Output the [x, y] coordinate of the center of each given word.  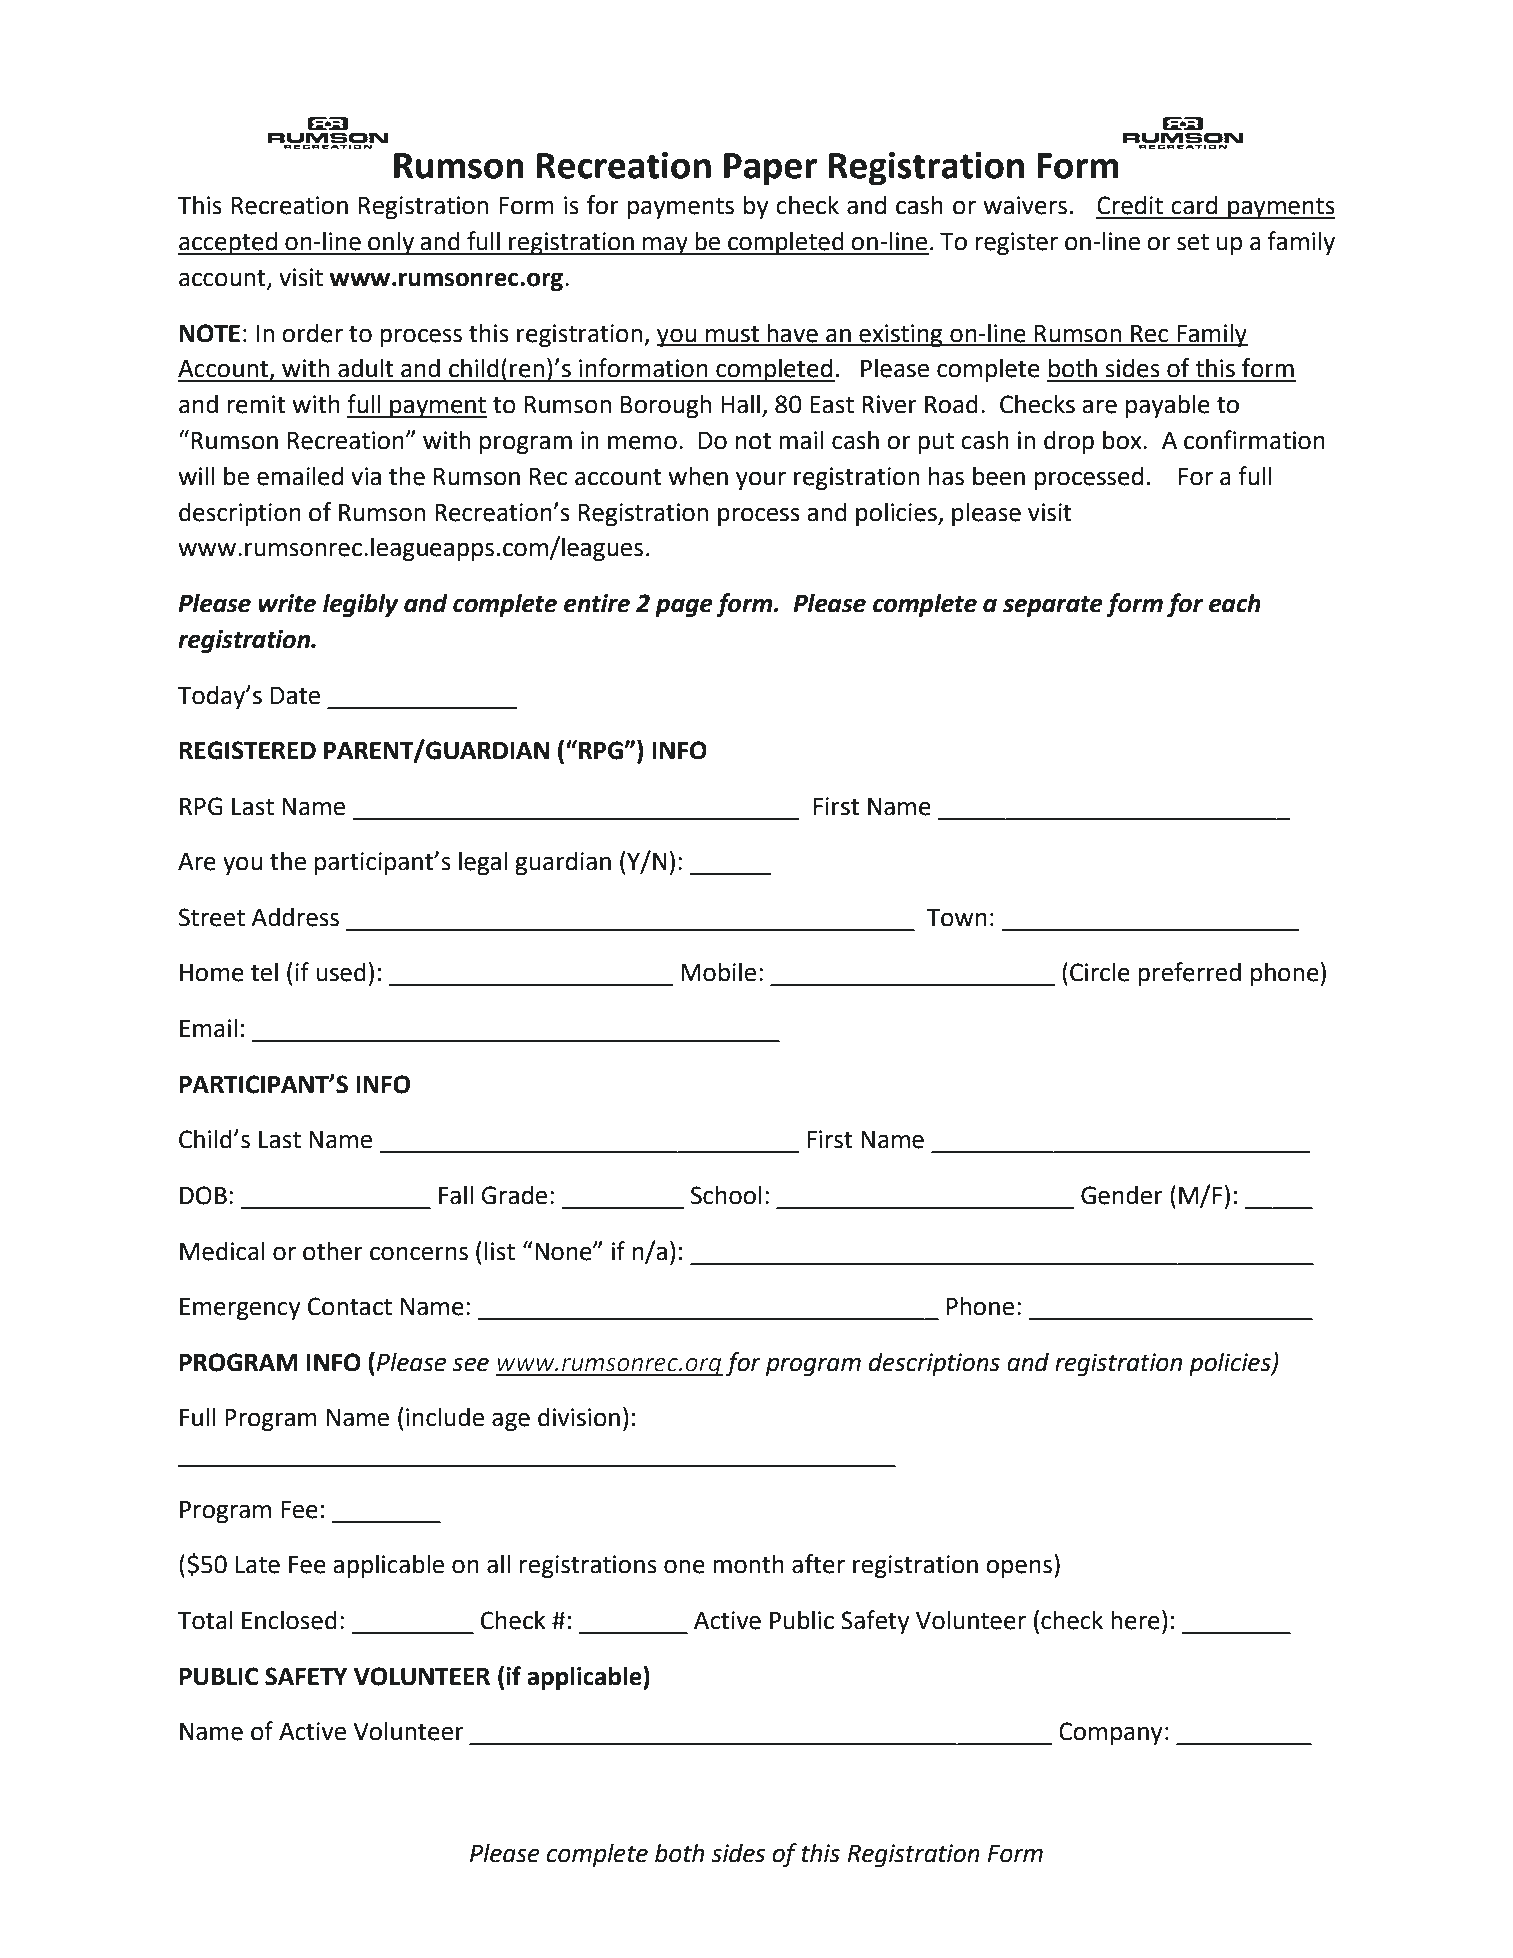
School [726, 1195]
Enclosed [289, 1620]
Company [1111, 1733]
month [748, 1564]
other [333, 1251]
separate [1053, 606]
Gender [1122, 1195]
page [684, 607]
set [1193, 242]
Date [295, 696]
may [665, 245]
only [391, 243]
